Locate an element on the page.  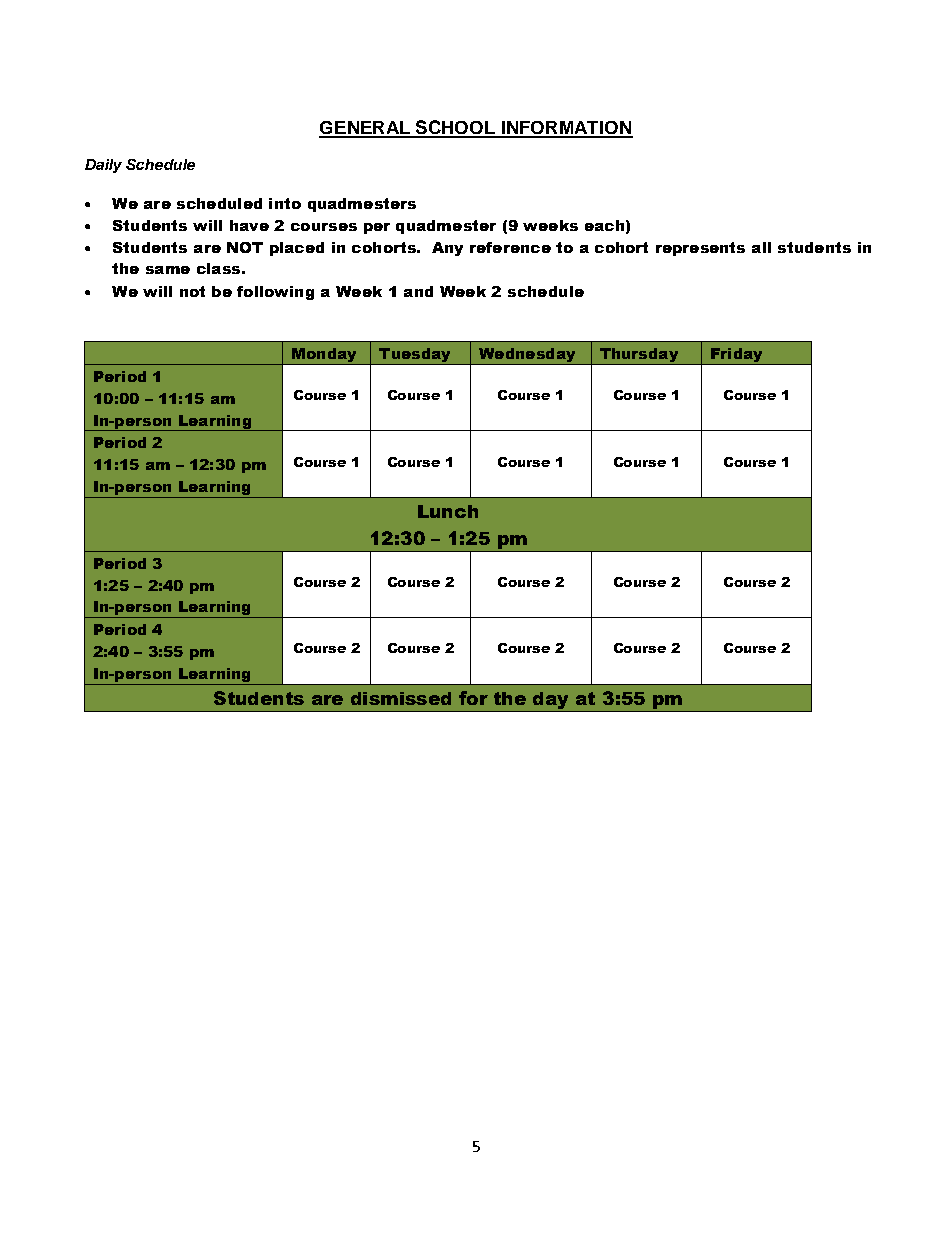
INFORMATION is located at coordinates (566, 129).
